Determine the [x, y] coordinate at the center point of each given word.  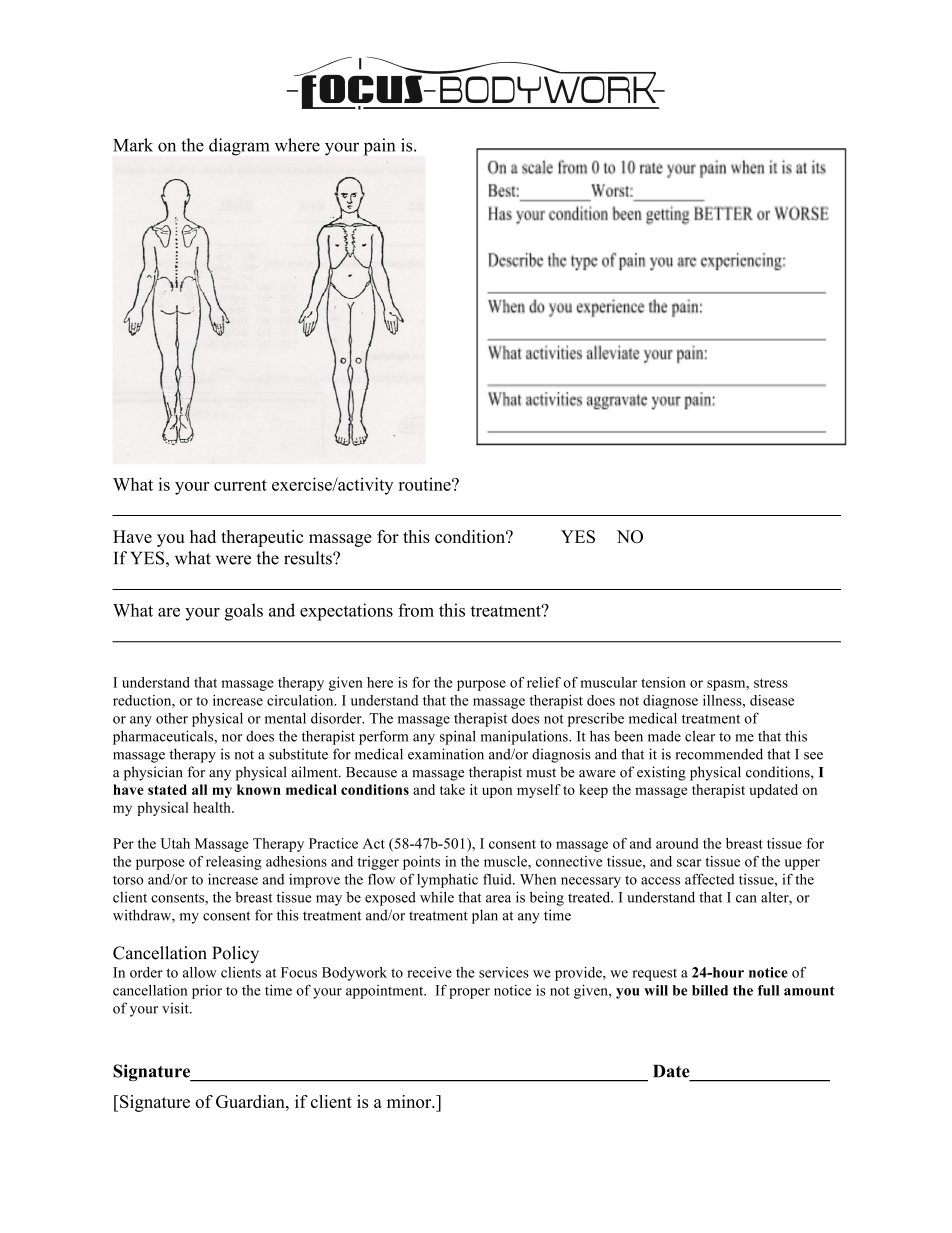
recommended [719, 754]
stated [167, 789]
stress [771, 683]
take [452, 789]
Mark [133, 145]
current [240, 485]
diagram [239, 147]
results [309, 558]
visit [176, 1008]
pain [379, 147]
